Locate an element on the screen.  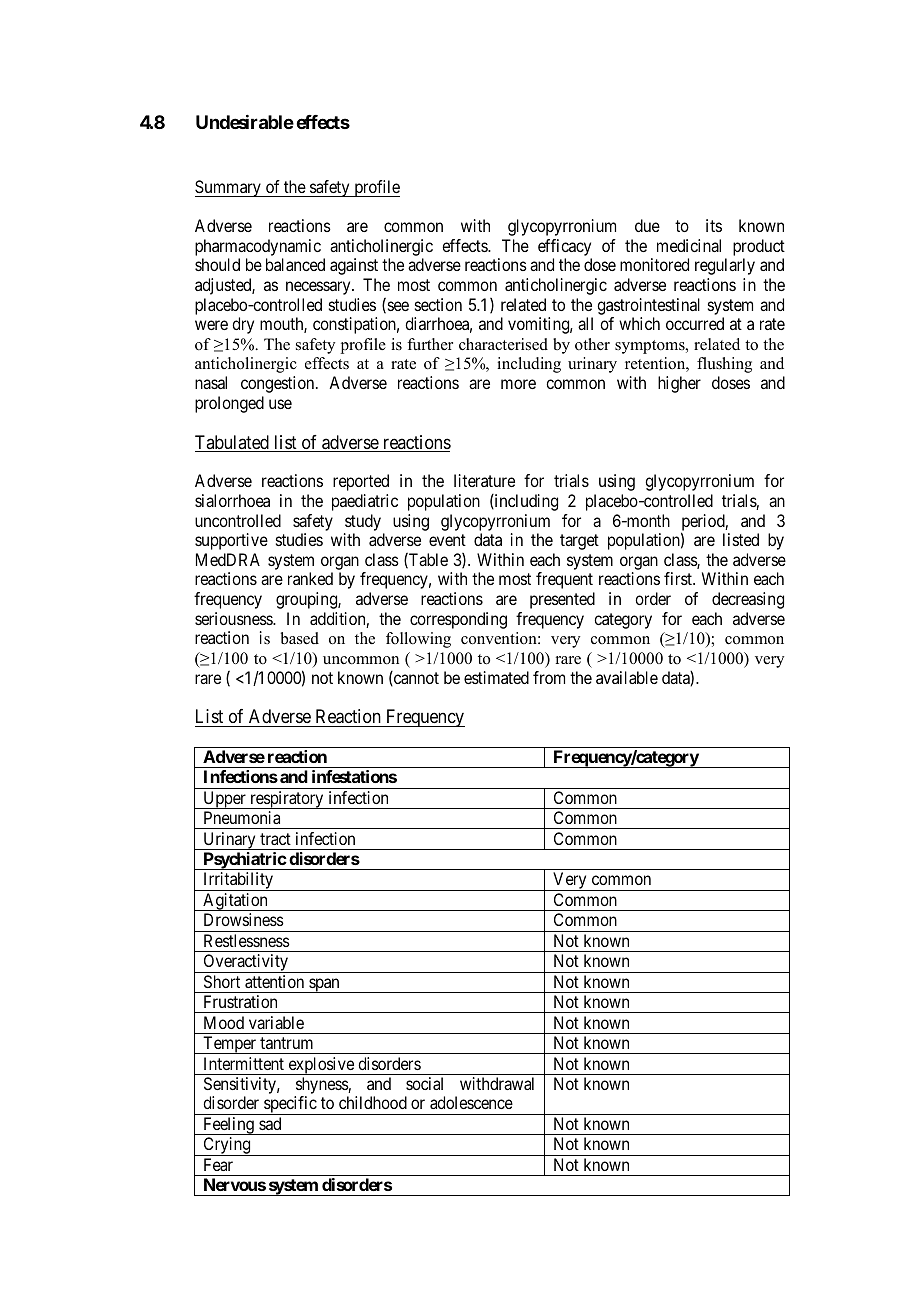
higher is located at coordinates (679, 384).
